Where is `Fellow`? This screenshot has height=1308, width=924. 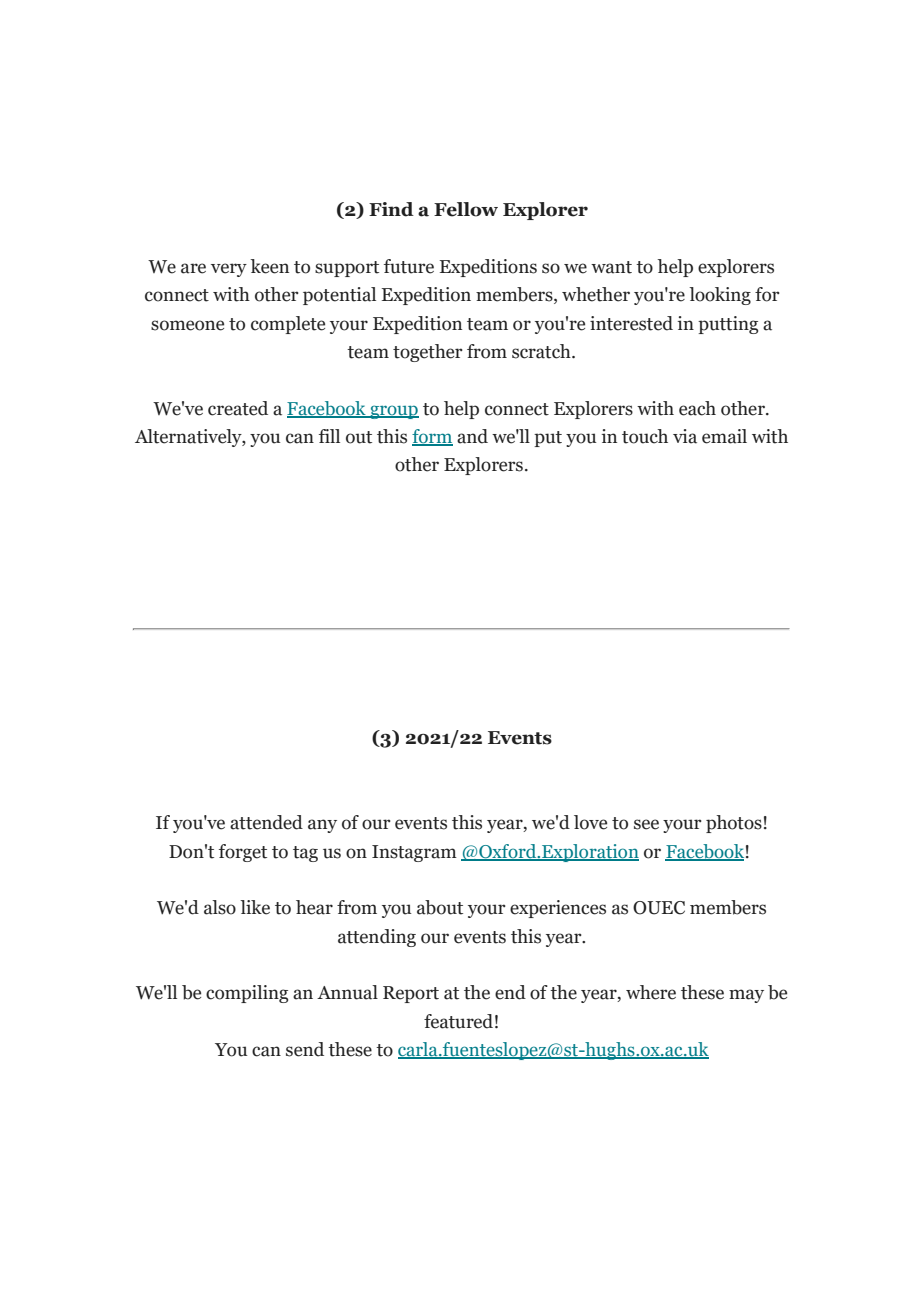
Fellow is located at coordinates (466, 209).
